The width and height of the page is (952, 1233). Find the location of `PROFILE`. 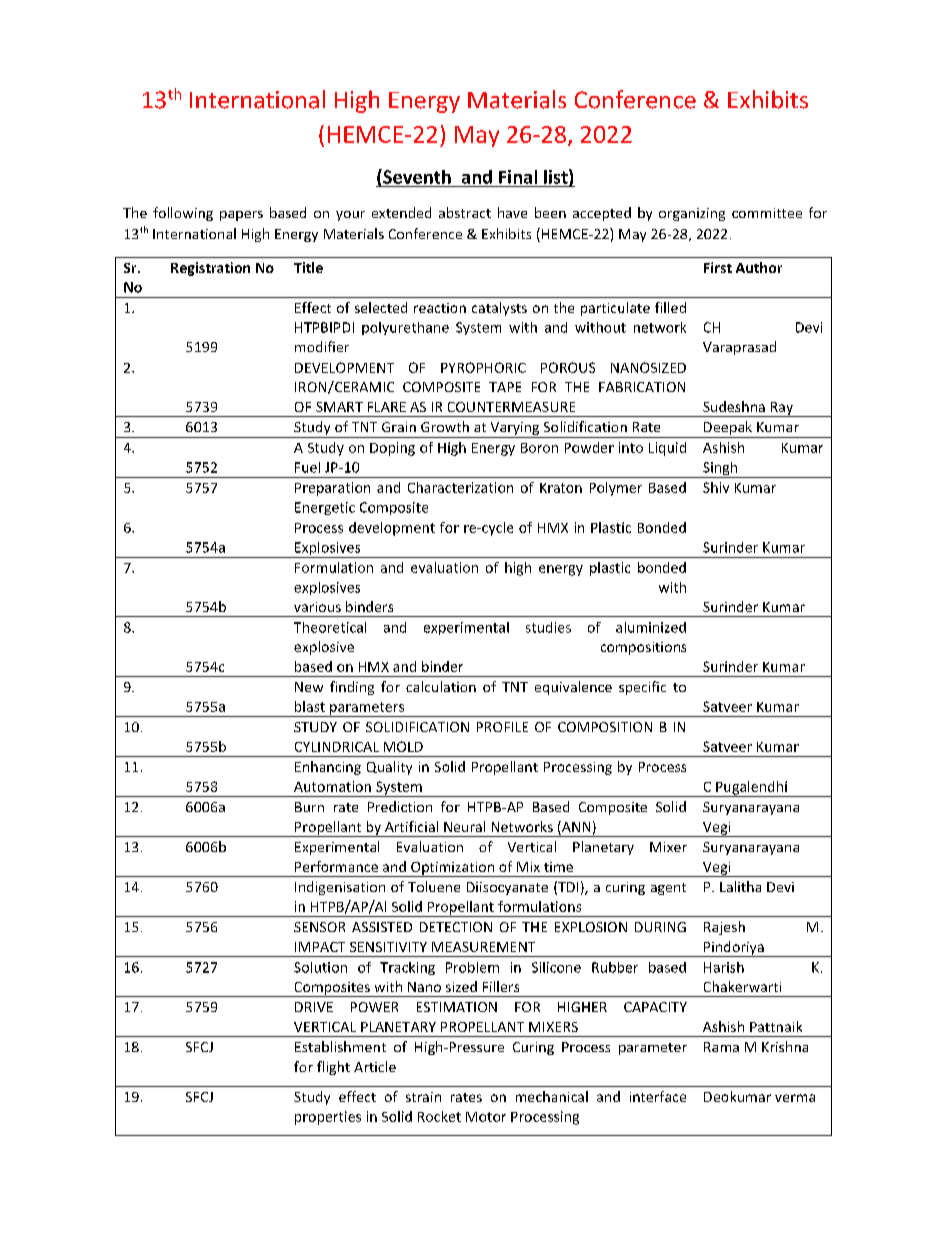

PROFILE is located at coordinates (502, 727).
